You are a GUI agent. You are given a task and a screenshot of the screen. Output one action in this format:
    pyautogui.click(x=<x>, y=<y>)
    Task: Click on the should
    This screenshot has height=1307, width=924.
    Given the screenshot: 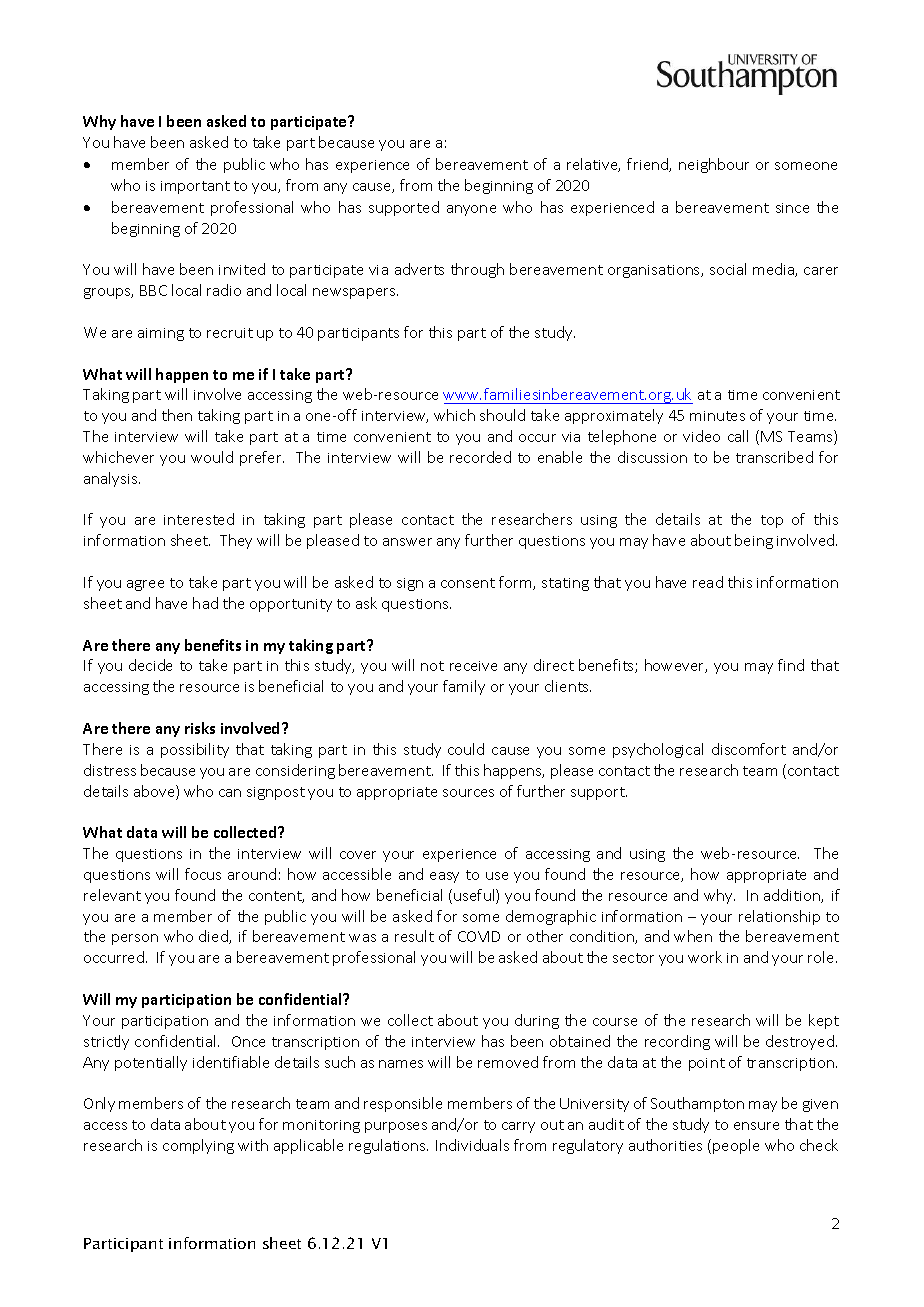 What is the action you would take?
    pyautogui.click(x=502, y=415)
